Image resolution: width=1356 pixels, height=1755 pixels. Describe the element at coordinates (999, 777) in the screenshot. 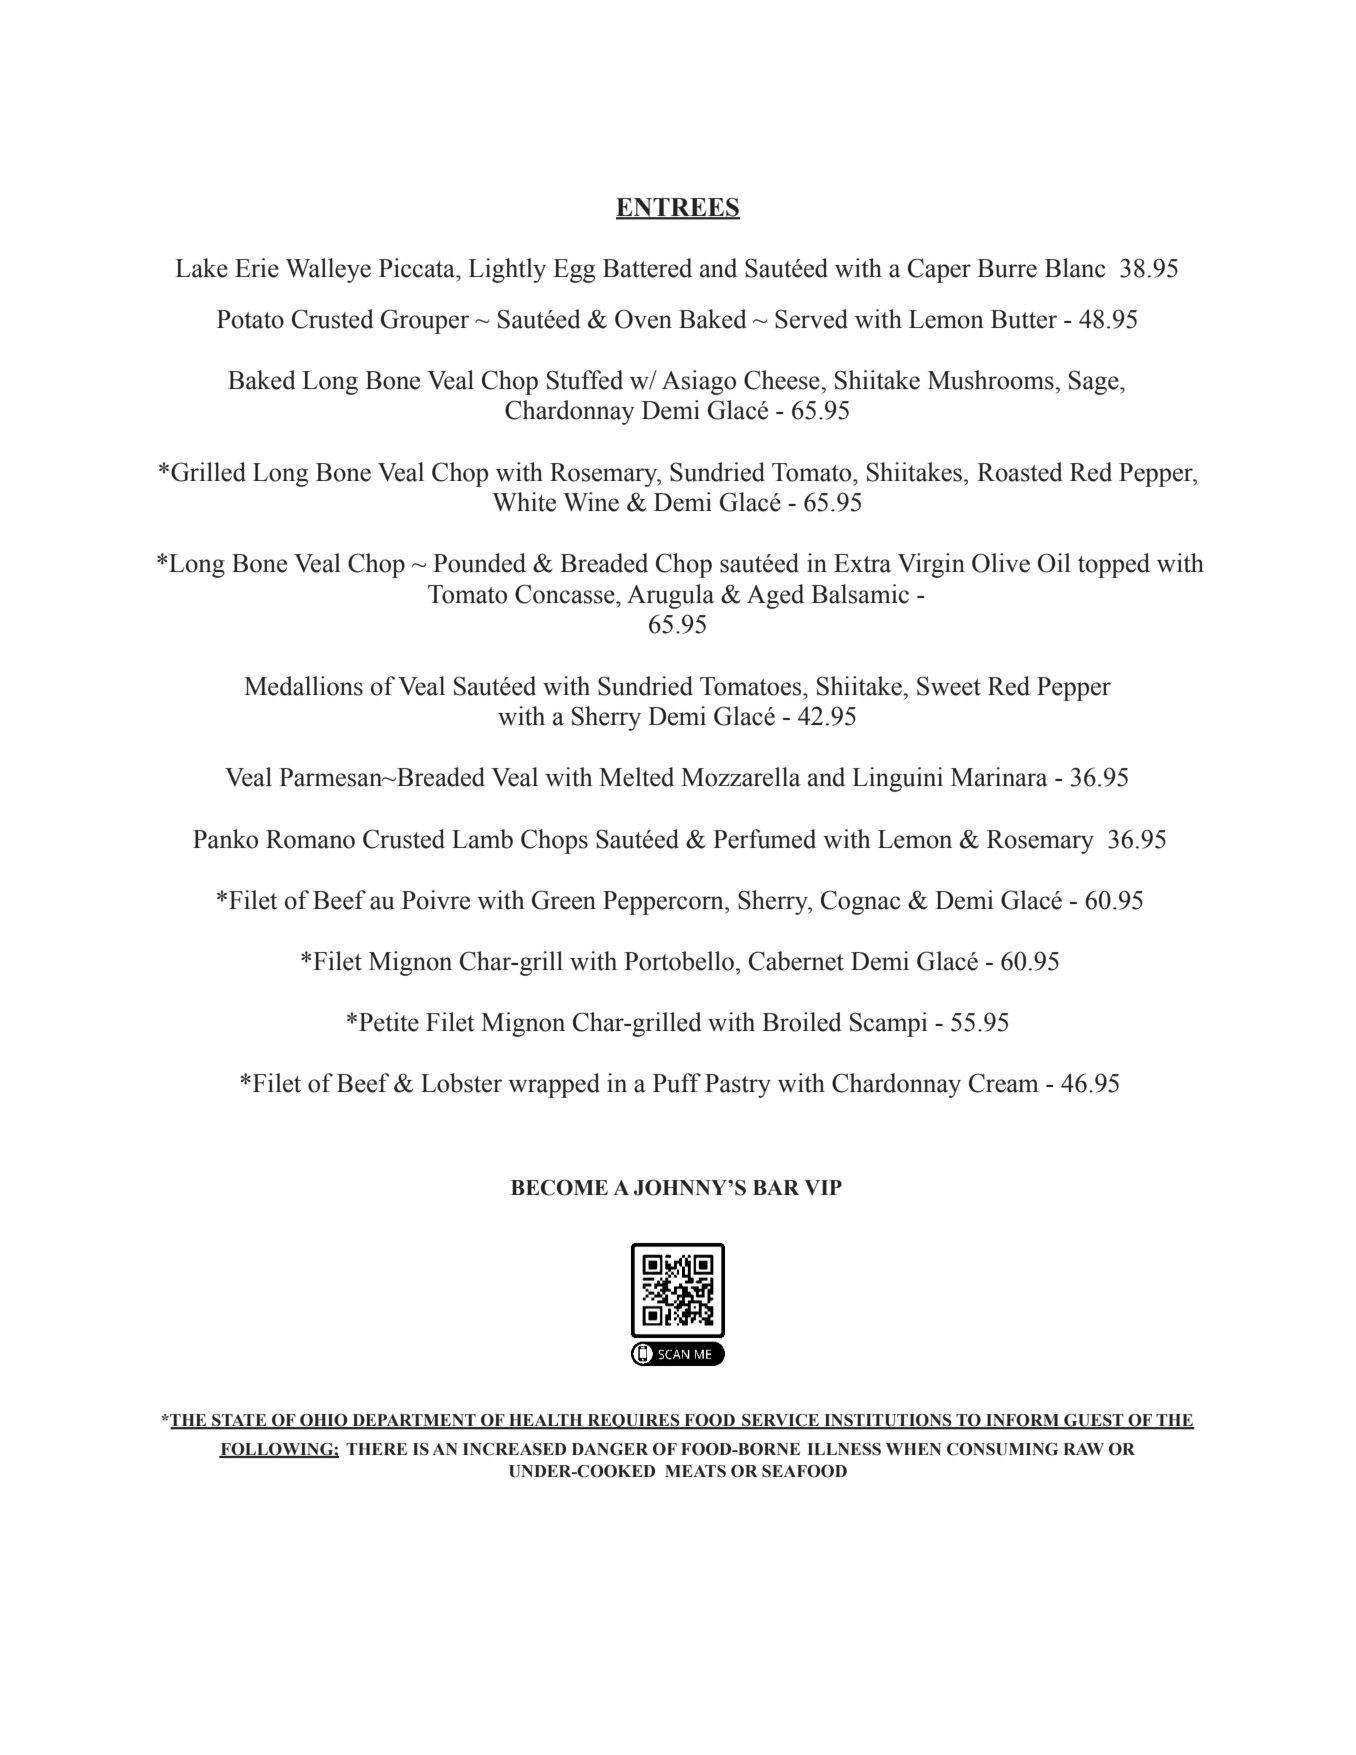

I see `Marinara` at that location.
